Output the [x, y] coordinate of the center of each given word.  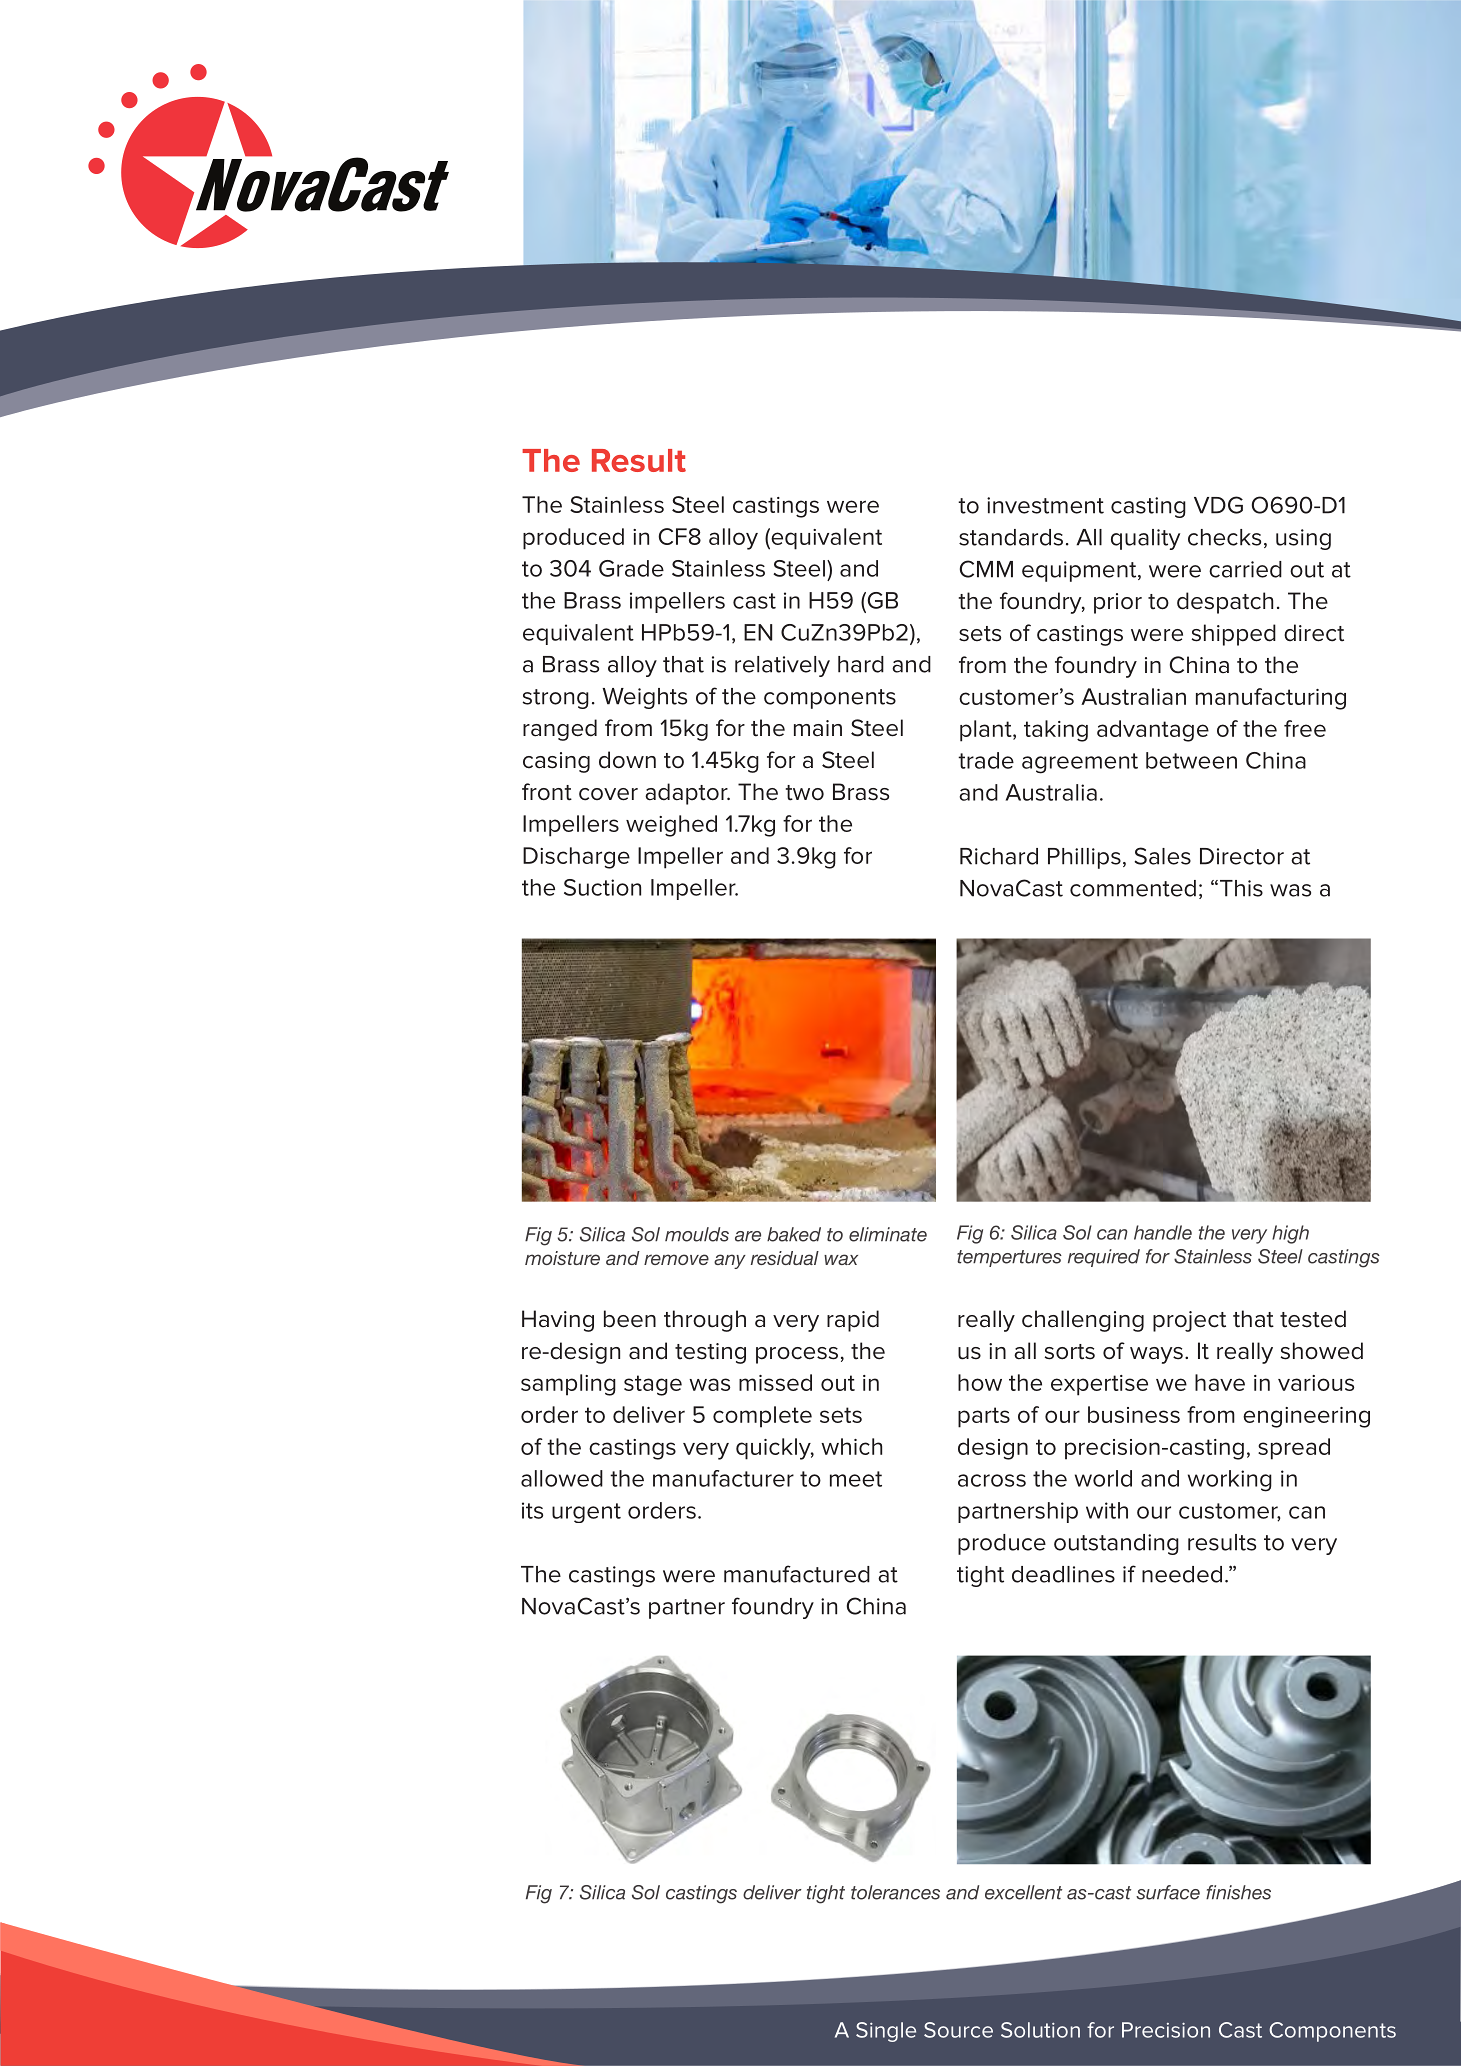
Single [886, 2032]
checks [1224, 537]
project [1189, 1321]
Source [958, 2030]
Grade [631, 568]
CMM [986, 569]
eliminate [888, 1234]
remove [676, 1259]
